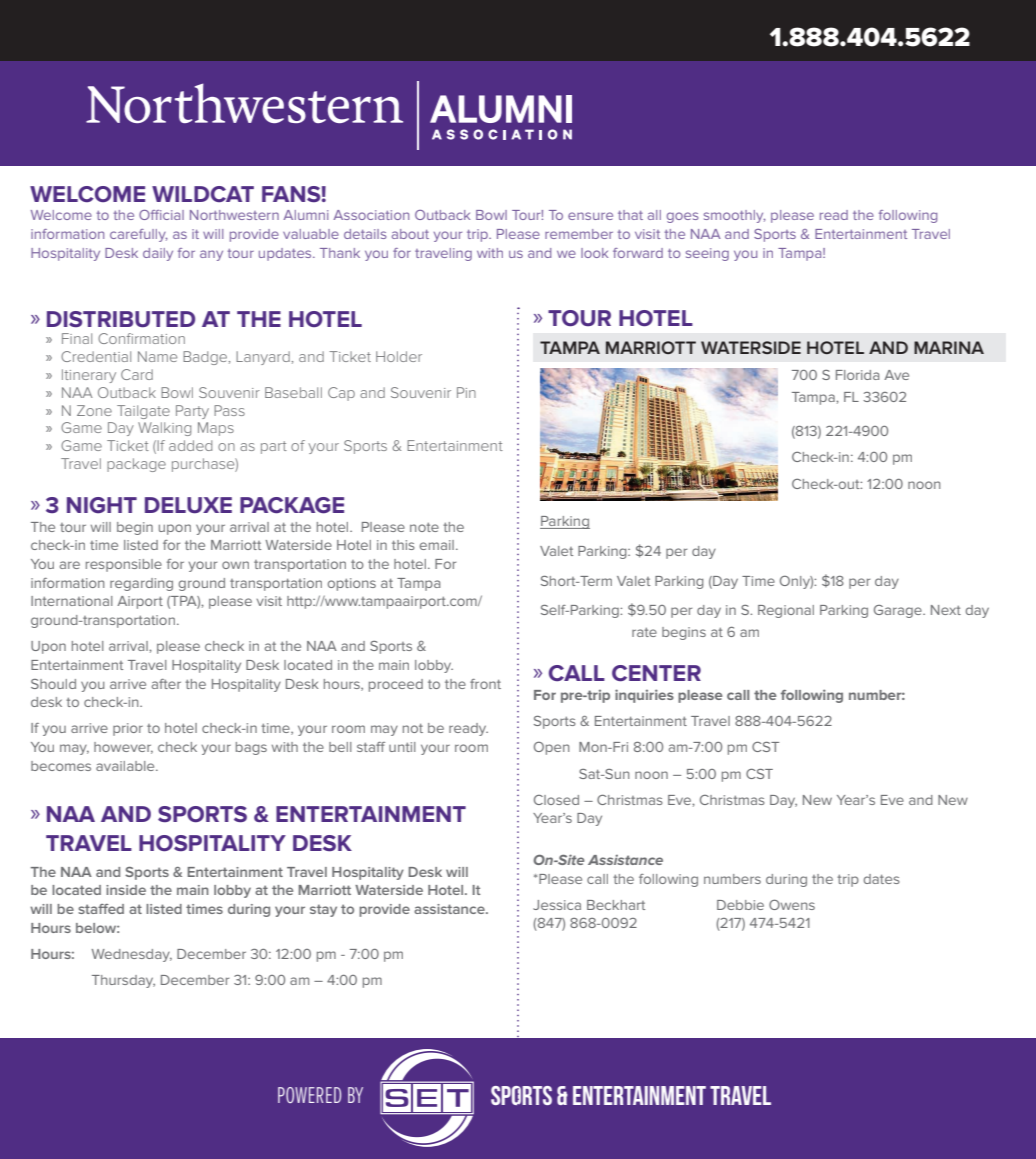 Image resolution: width=1036 pixels, height=1159 pixels. Describe the element at coordinates (309, 1095) in the image. I see `POWERED` at that location.
